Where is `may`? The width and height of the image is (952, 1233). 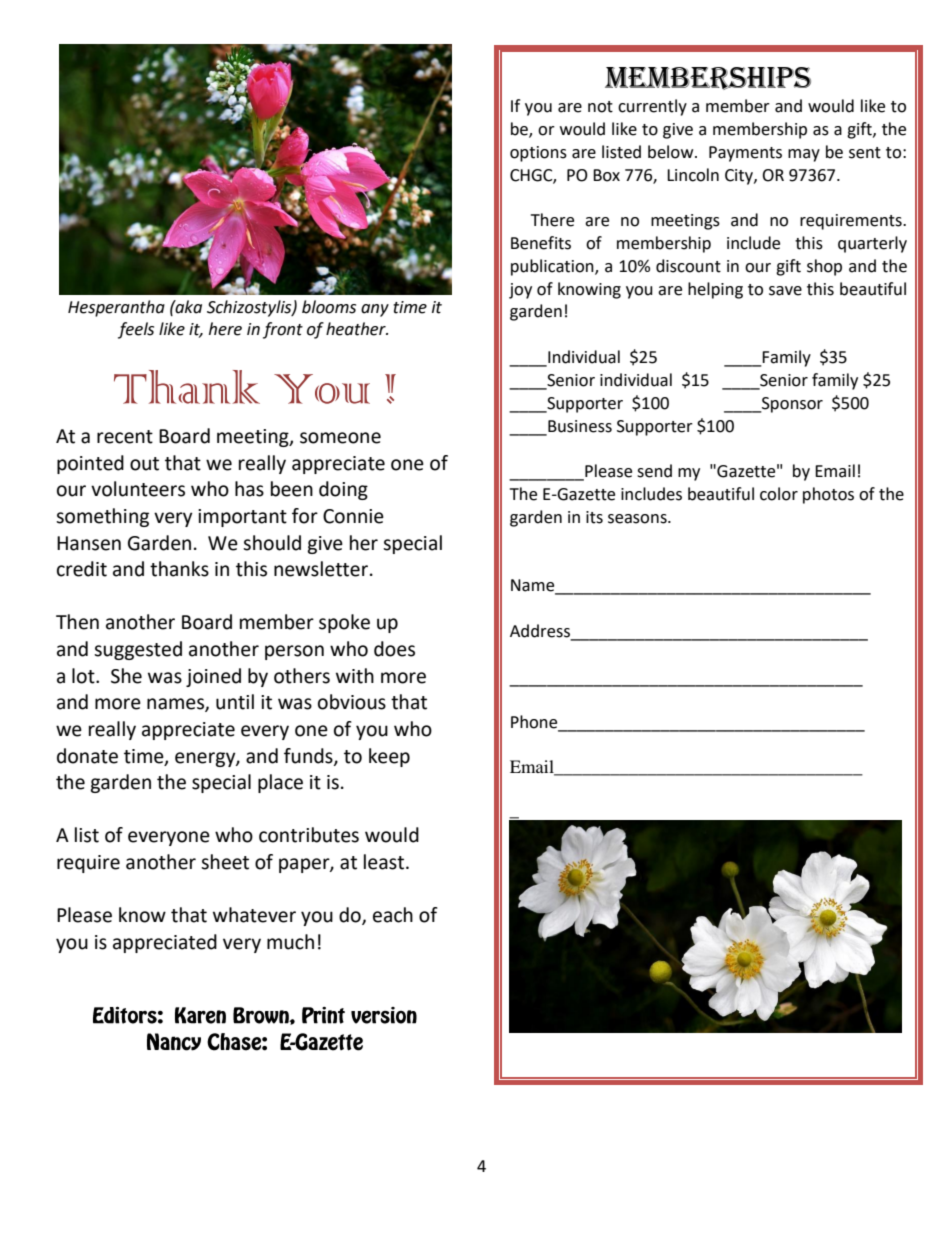 may is located at coordinates (804, 155).
